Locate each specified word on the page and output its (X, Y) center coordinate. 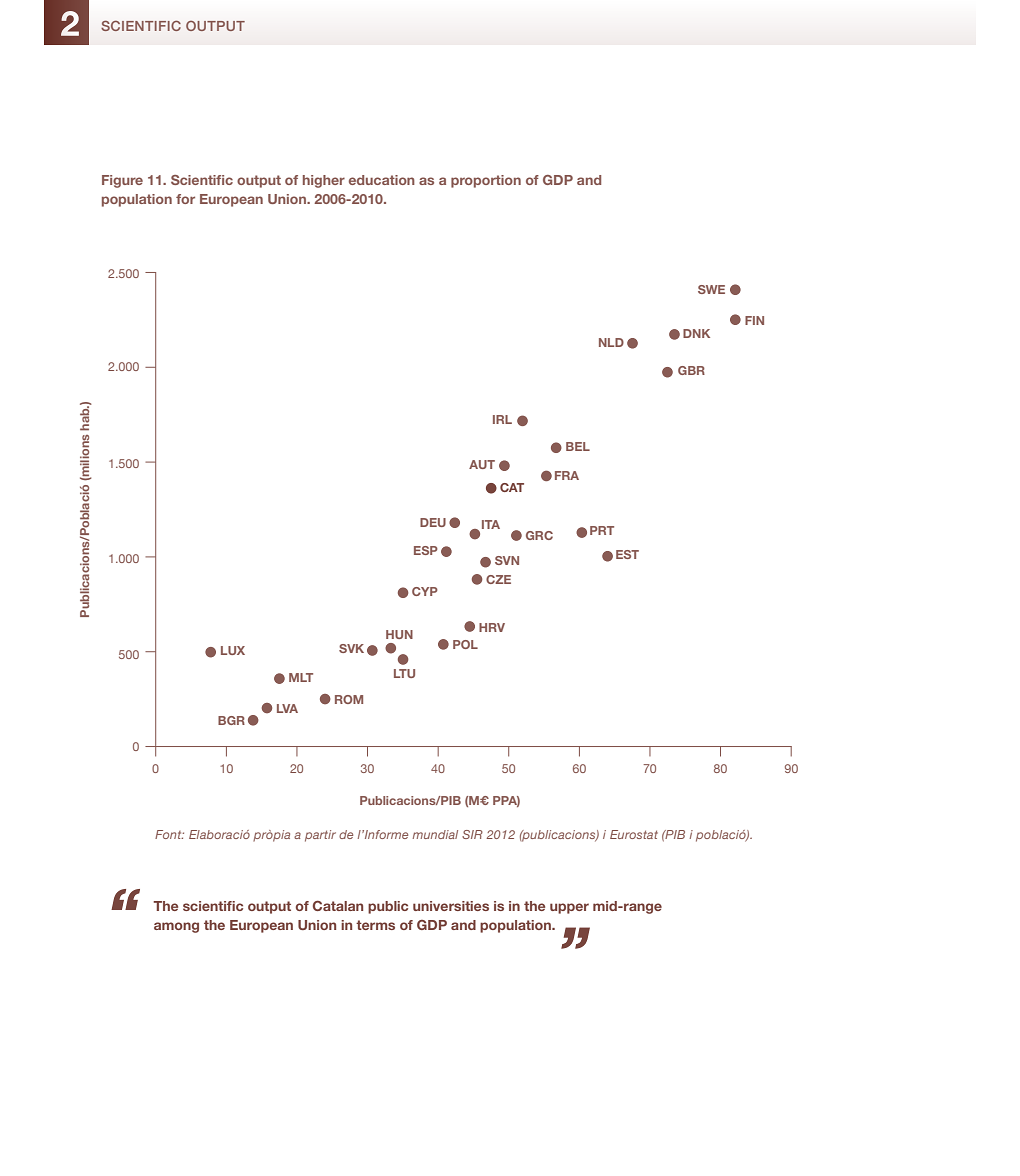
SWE (711, 289)
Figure (122, 181)
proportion (486, 181)
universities (451, 906)
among (176, 927)
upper (569, 908)
